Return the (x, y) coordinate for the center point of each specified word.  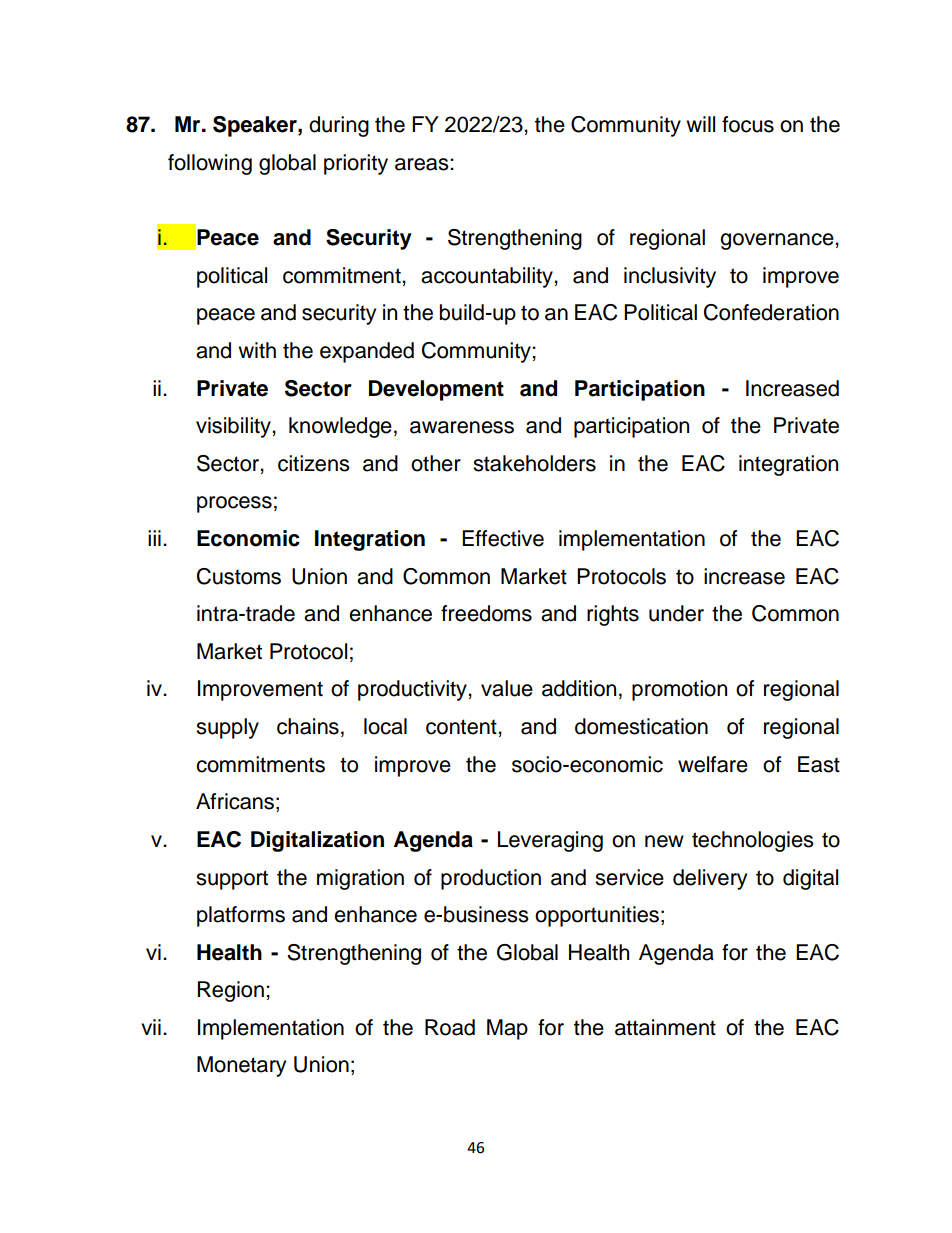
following (210, 164)
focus (748, 124)
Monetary (241, 1066)
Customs (239, 576)
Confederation (771, 312)
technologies (753, 841)
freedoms (486, 613)
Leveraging (550, 841)
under (676, 613)
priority (356, 164)
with (257, 350)
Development (436, 390)
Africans (235, 801)
